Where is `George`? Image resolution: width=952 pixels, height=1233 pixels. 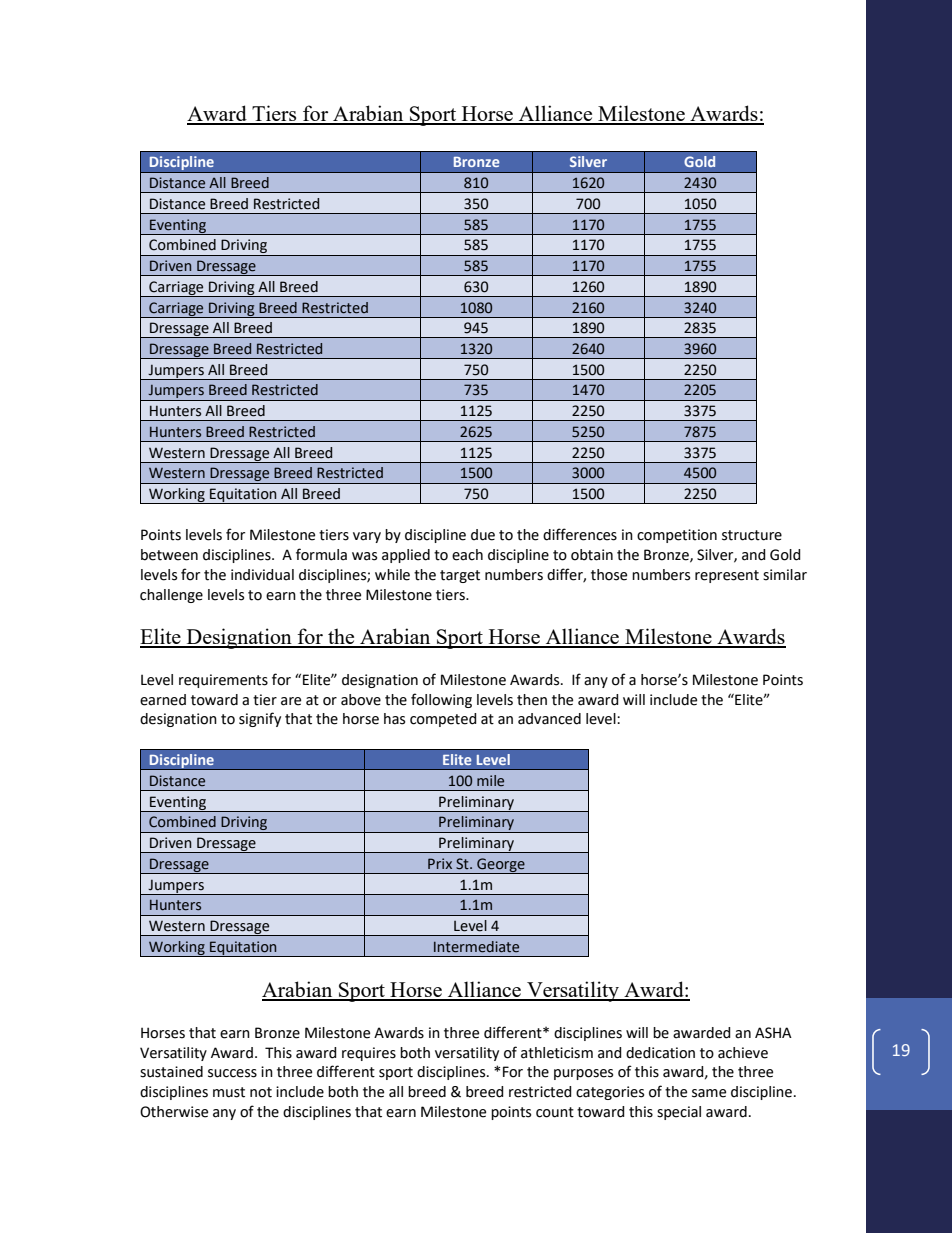
George is located at coordinates (501, 866).
